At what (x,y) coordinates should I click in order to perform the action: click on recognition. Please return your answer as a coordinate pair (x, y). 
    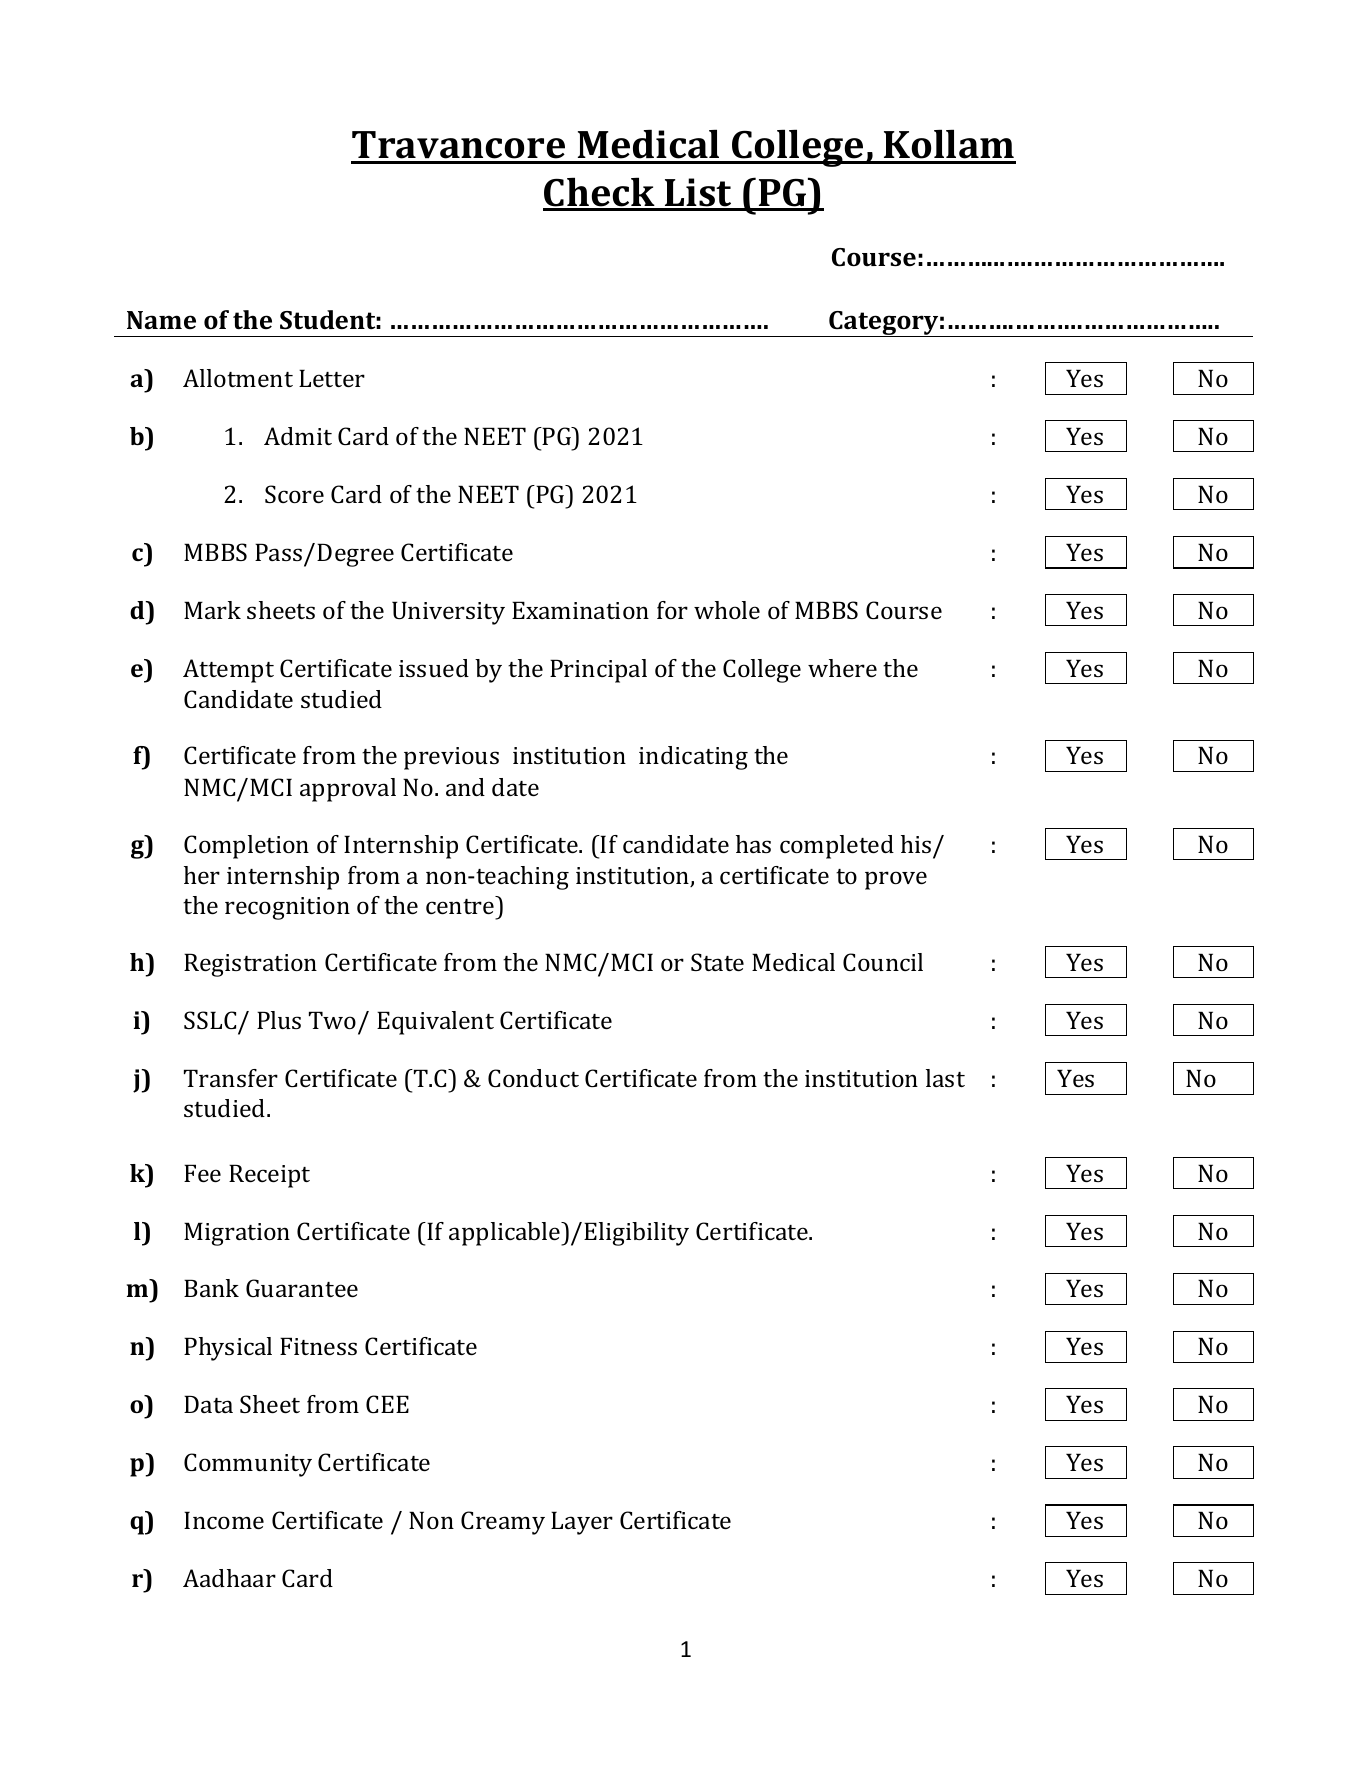
    Looking at the image, I should click on (287, 908).
